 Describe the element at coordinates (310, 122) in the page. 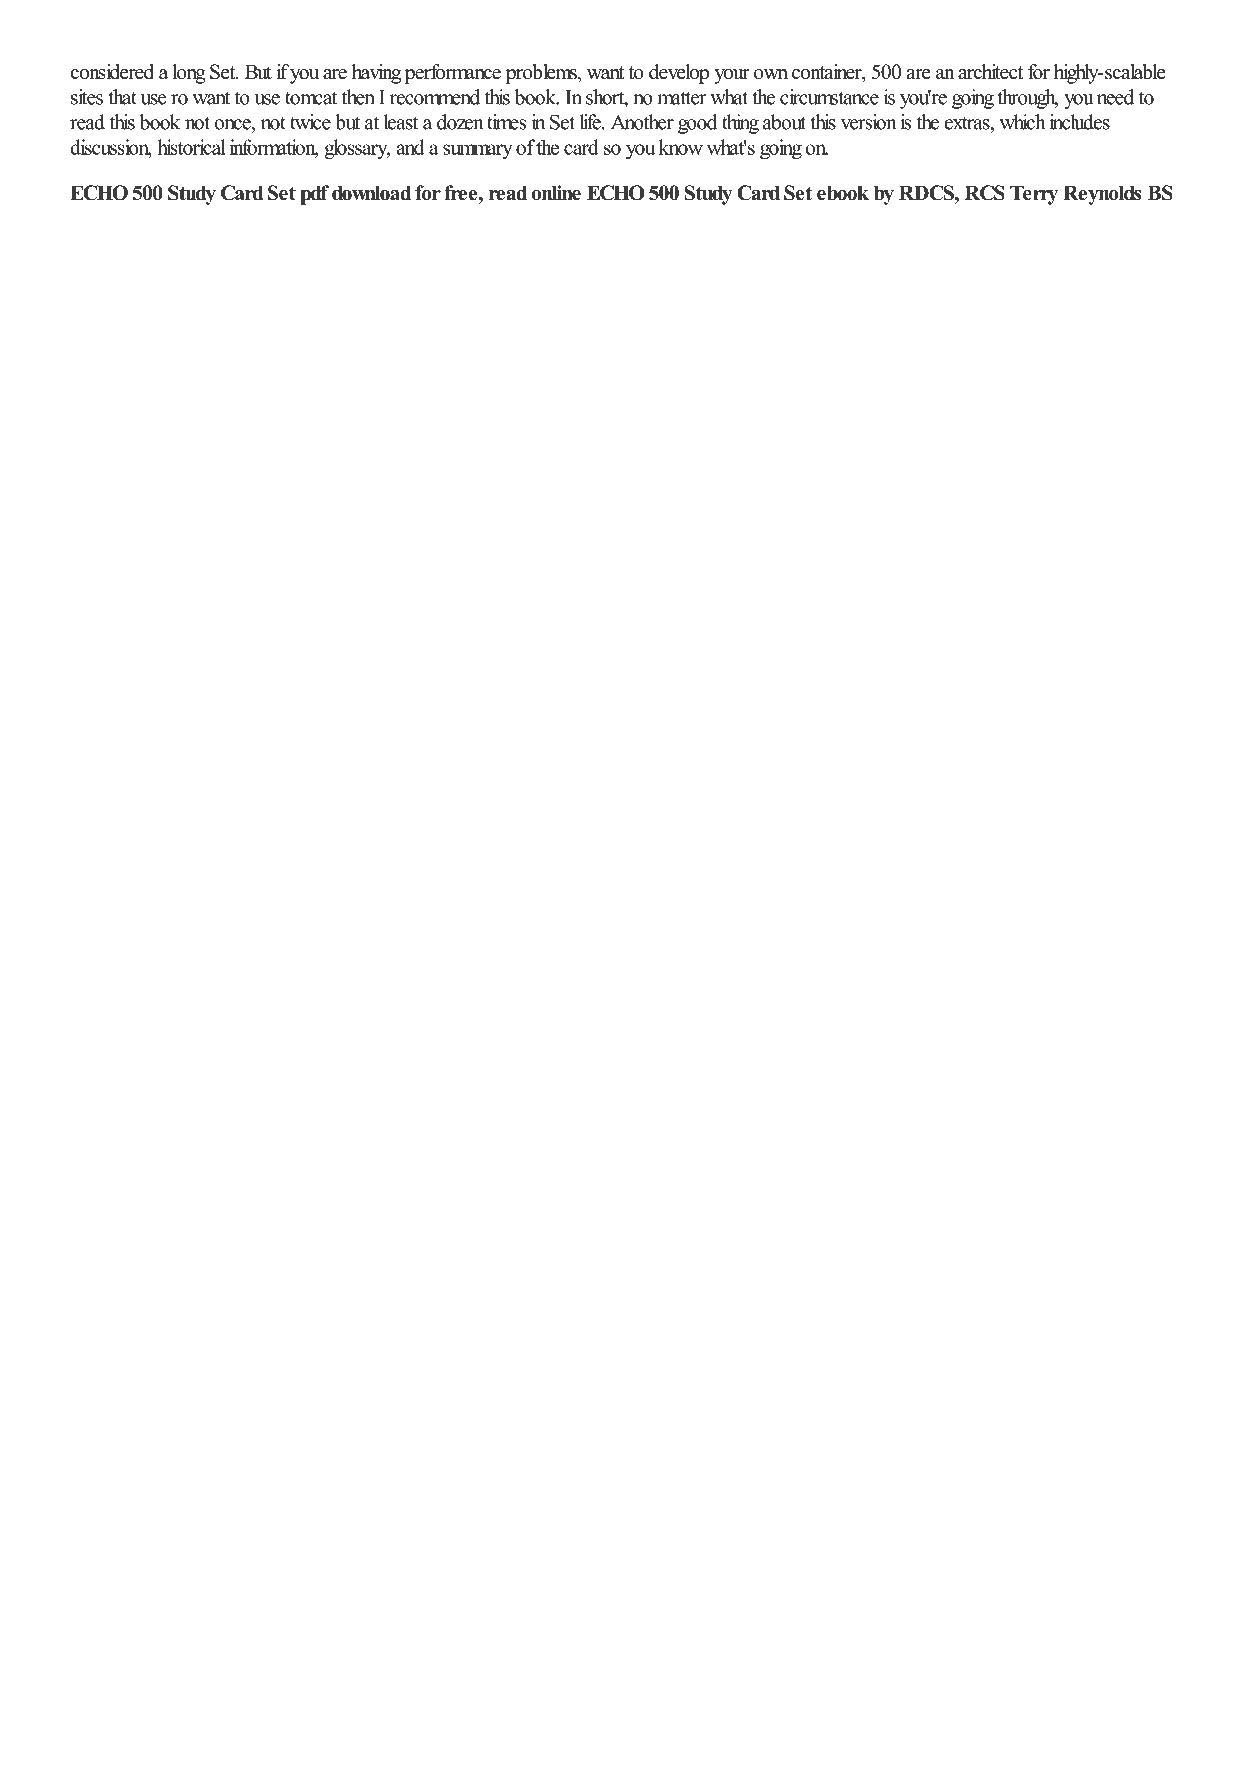

I see `twice` at that location.
